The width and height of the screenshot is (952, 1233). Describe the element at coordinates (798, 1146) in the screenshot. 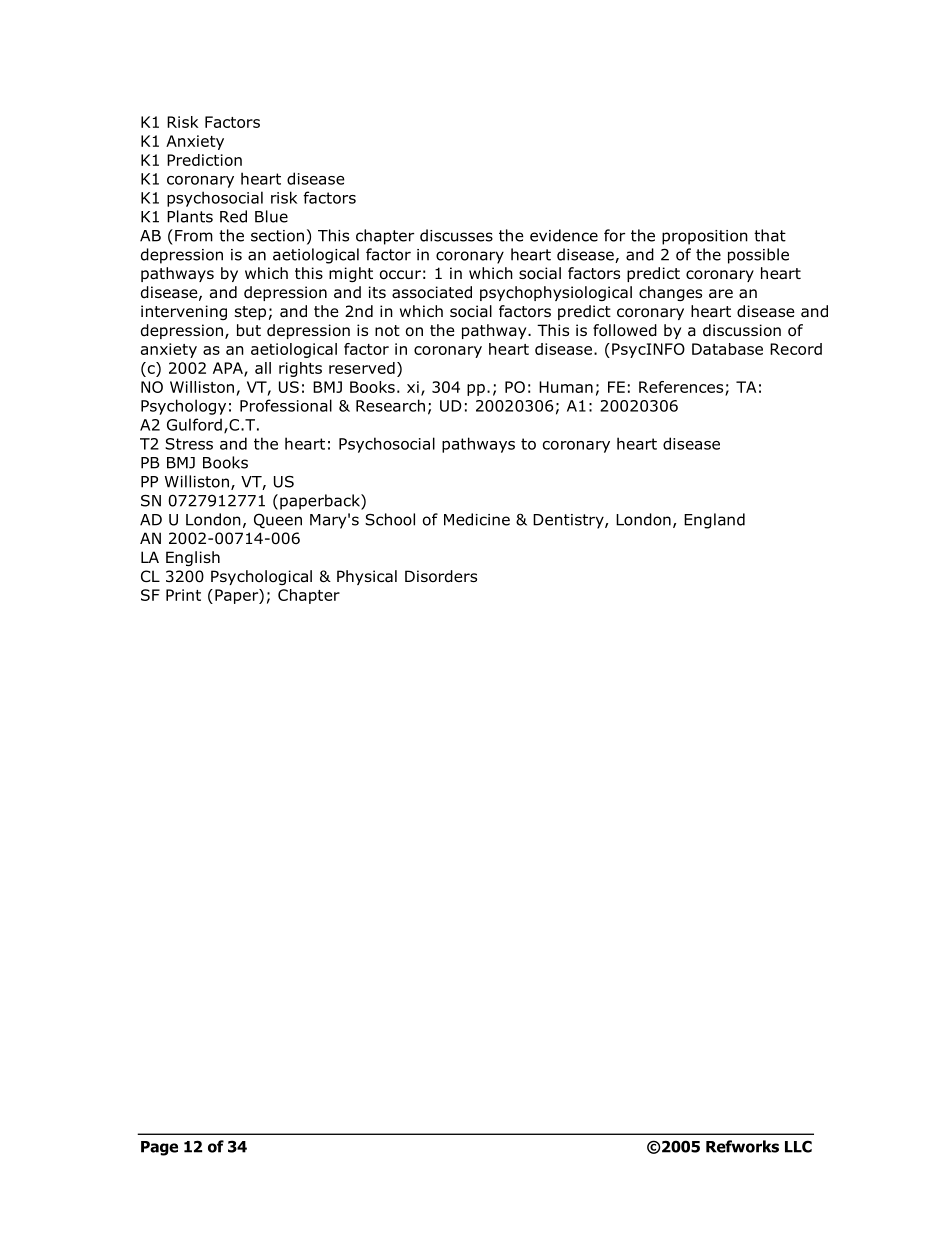

I see `LLC` at that location.
